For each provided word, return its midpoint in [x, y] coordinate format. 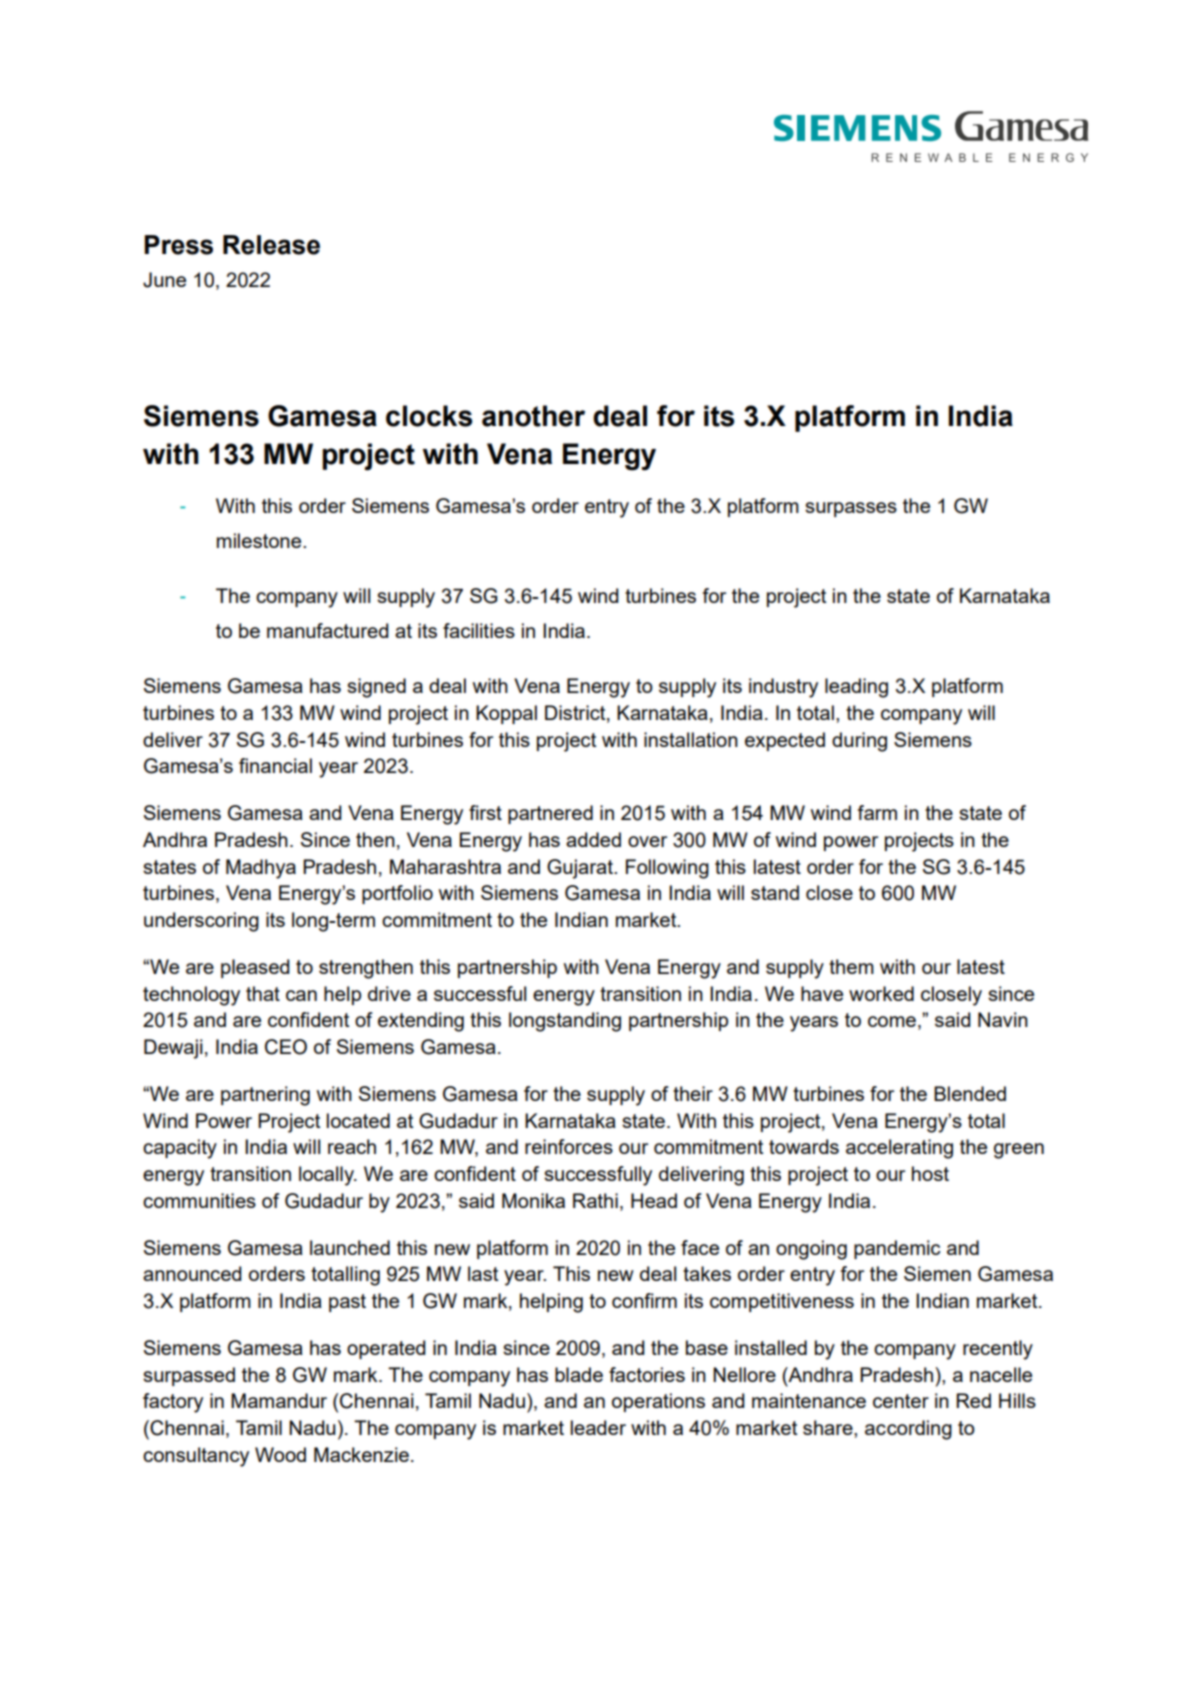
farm [877, 812]
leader [598, 1427]
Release [271, 245]
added [593, 839]
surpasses [851, 509]
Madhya [261, 869]
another [533, 416]
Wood [280, 1454]
